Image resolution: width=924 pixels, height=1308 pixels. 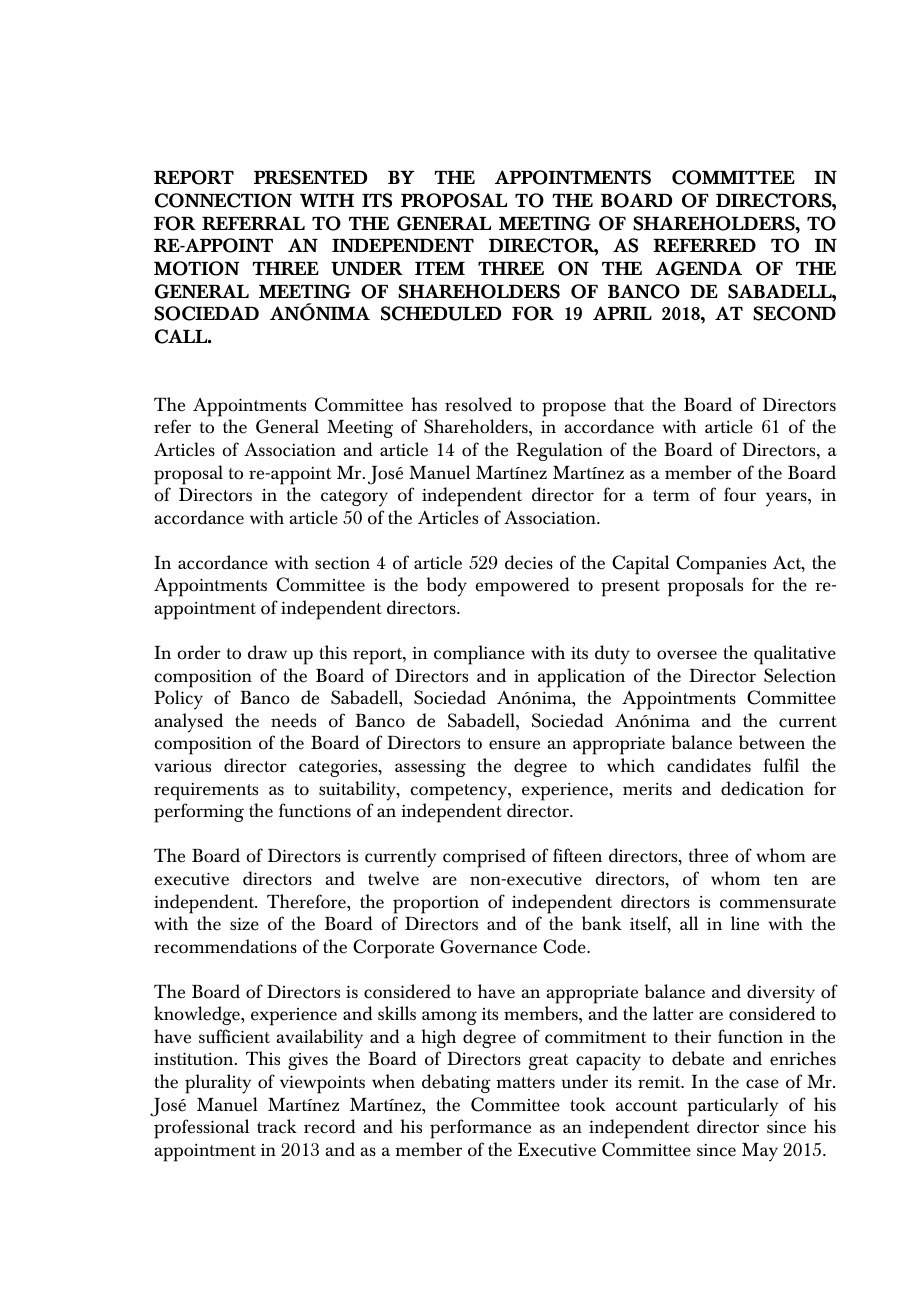 What do you see at coordinates (740, 494) in the page?
I see `four` at bounding box center [740, 494].
